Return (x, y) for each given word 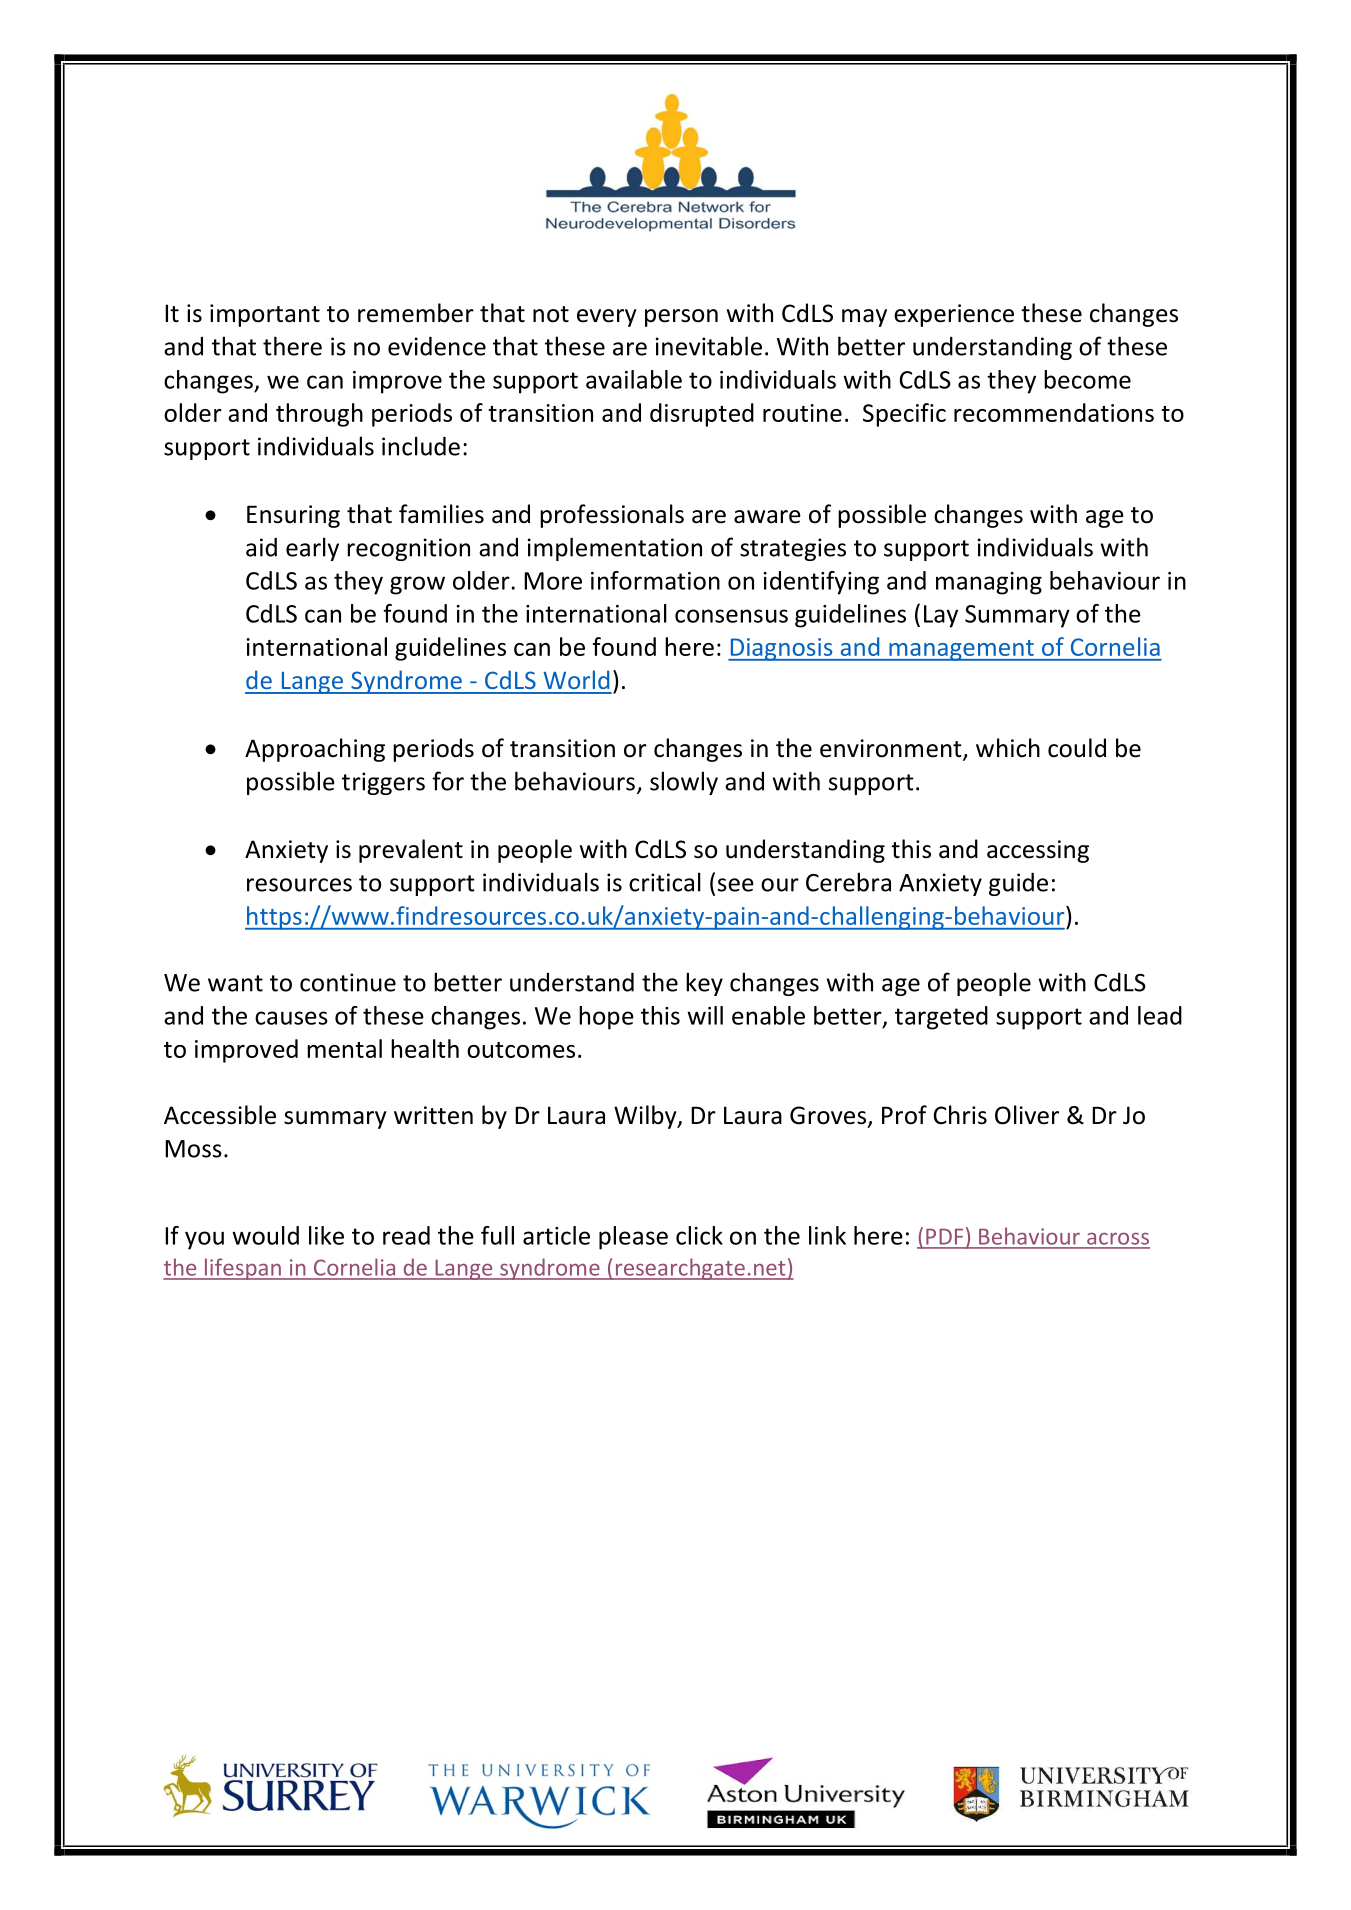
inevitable (709, 346)
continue (348, 982)
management (961, 650)
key (704, 984)
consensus (731, 616)
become (1087, 379)
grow (417, 585)
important (265, 315)
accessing (1038, 851)
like (326, 1235)
